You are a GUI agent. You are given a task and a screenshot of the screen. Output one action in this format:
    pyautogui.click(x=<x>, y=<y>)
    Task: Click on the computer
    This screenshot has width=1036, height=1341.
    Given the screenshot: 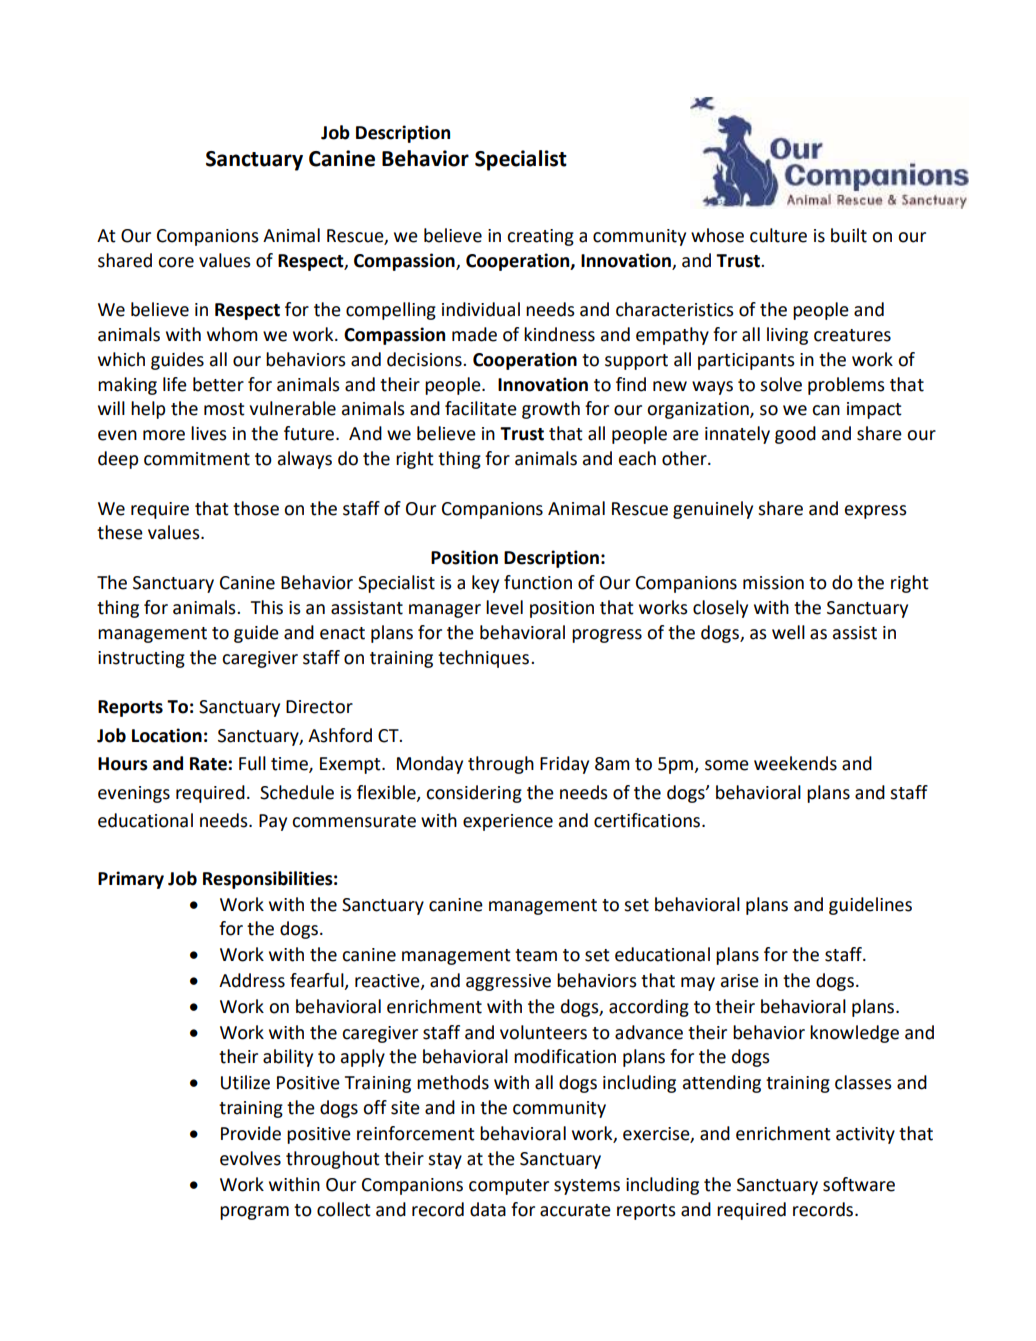 What is the action you would take?
    pyautogui.click(x=509, y=1187)
